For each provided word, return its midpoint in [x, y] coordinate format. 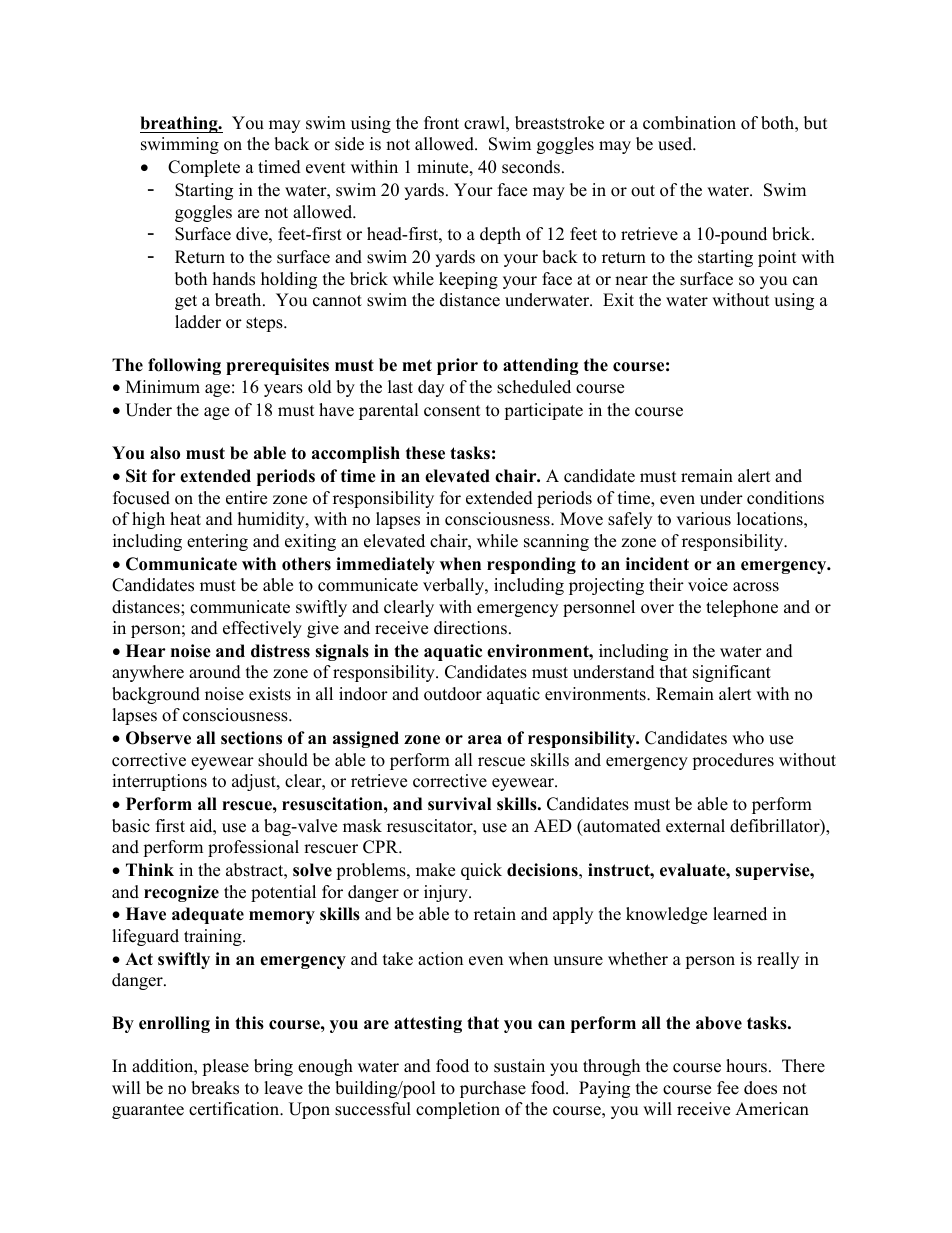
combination [689, 123]
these [425, 453]
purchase [493, 1089]
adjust [255, 782]
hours [746, 1066]
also [165, 453]
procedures [733, 761]
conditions [785, 498]
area [485, 740]
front [441, 123]
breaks [215, 1088]
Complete [204, 168]
